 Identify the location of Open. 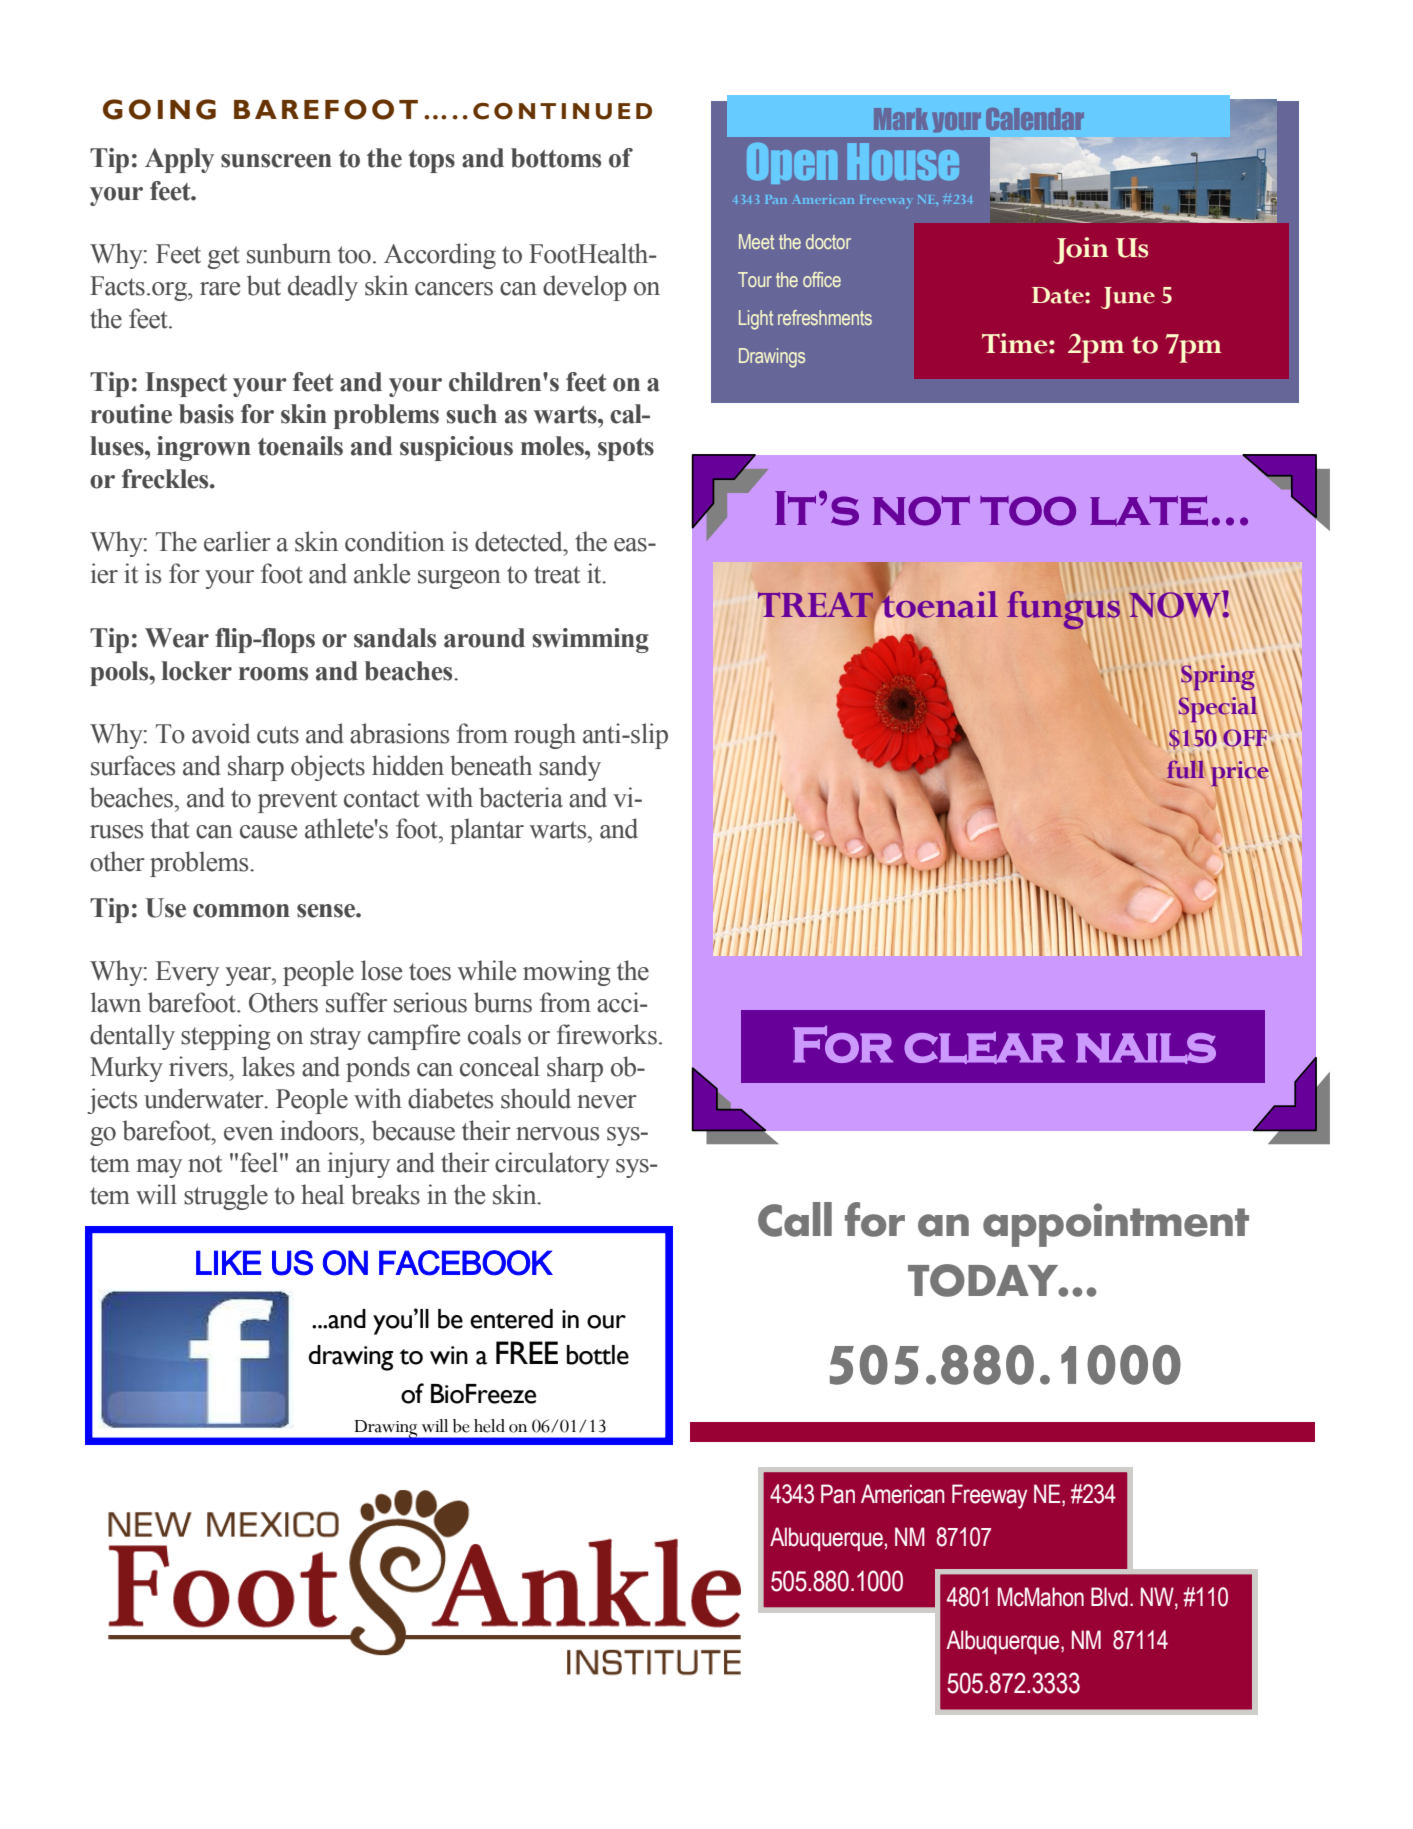
(792, 163).
